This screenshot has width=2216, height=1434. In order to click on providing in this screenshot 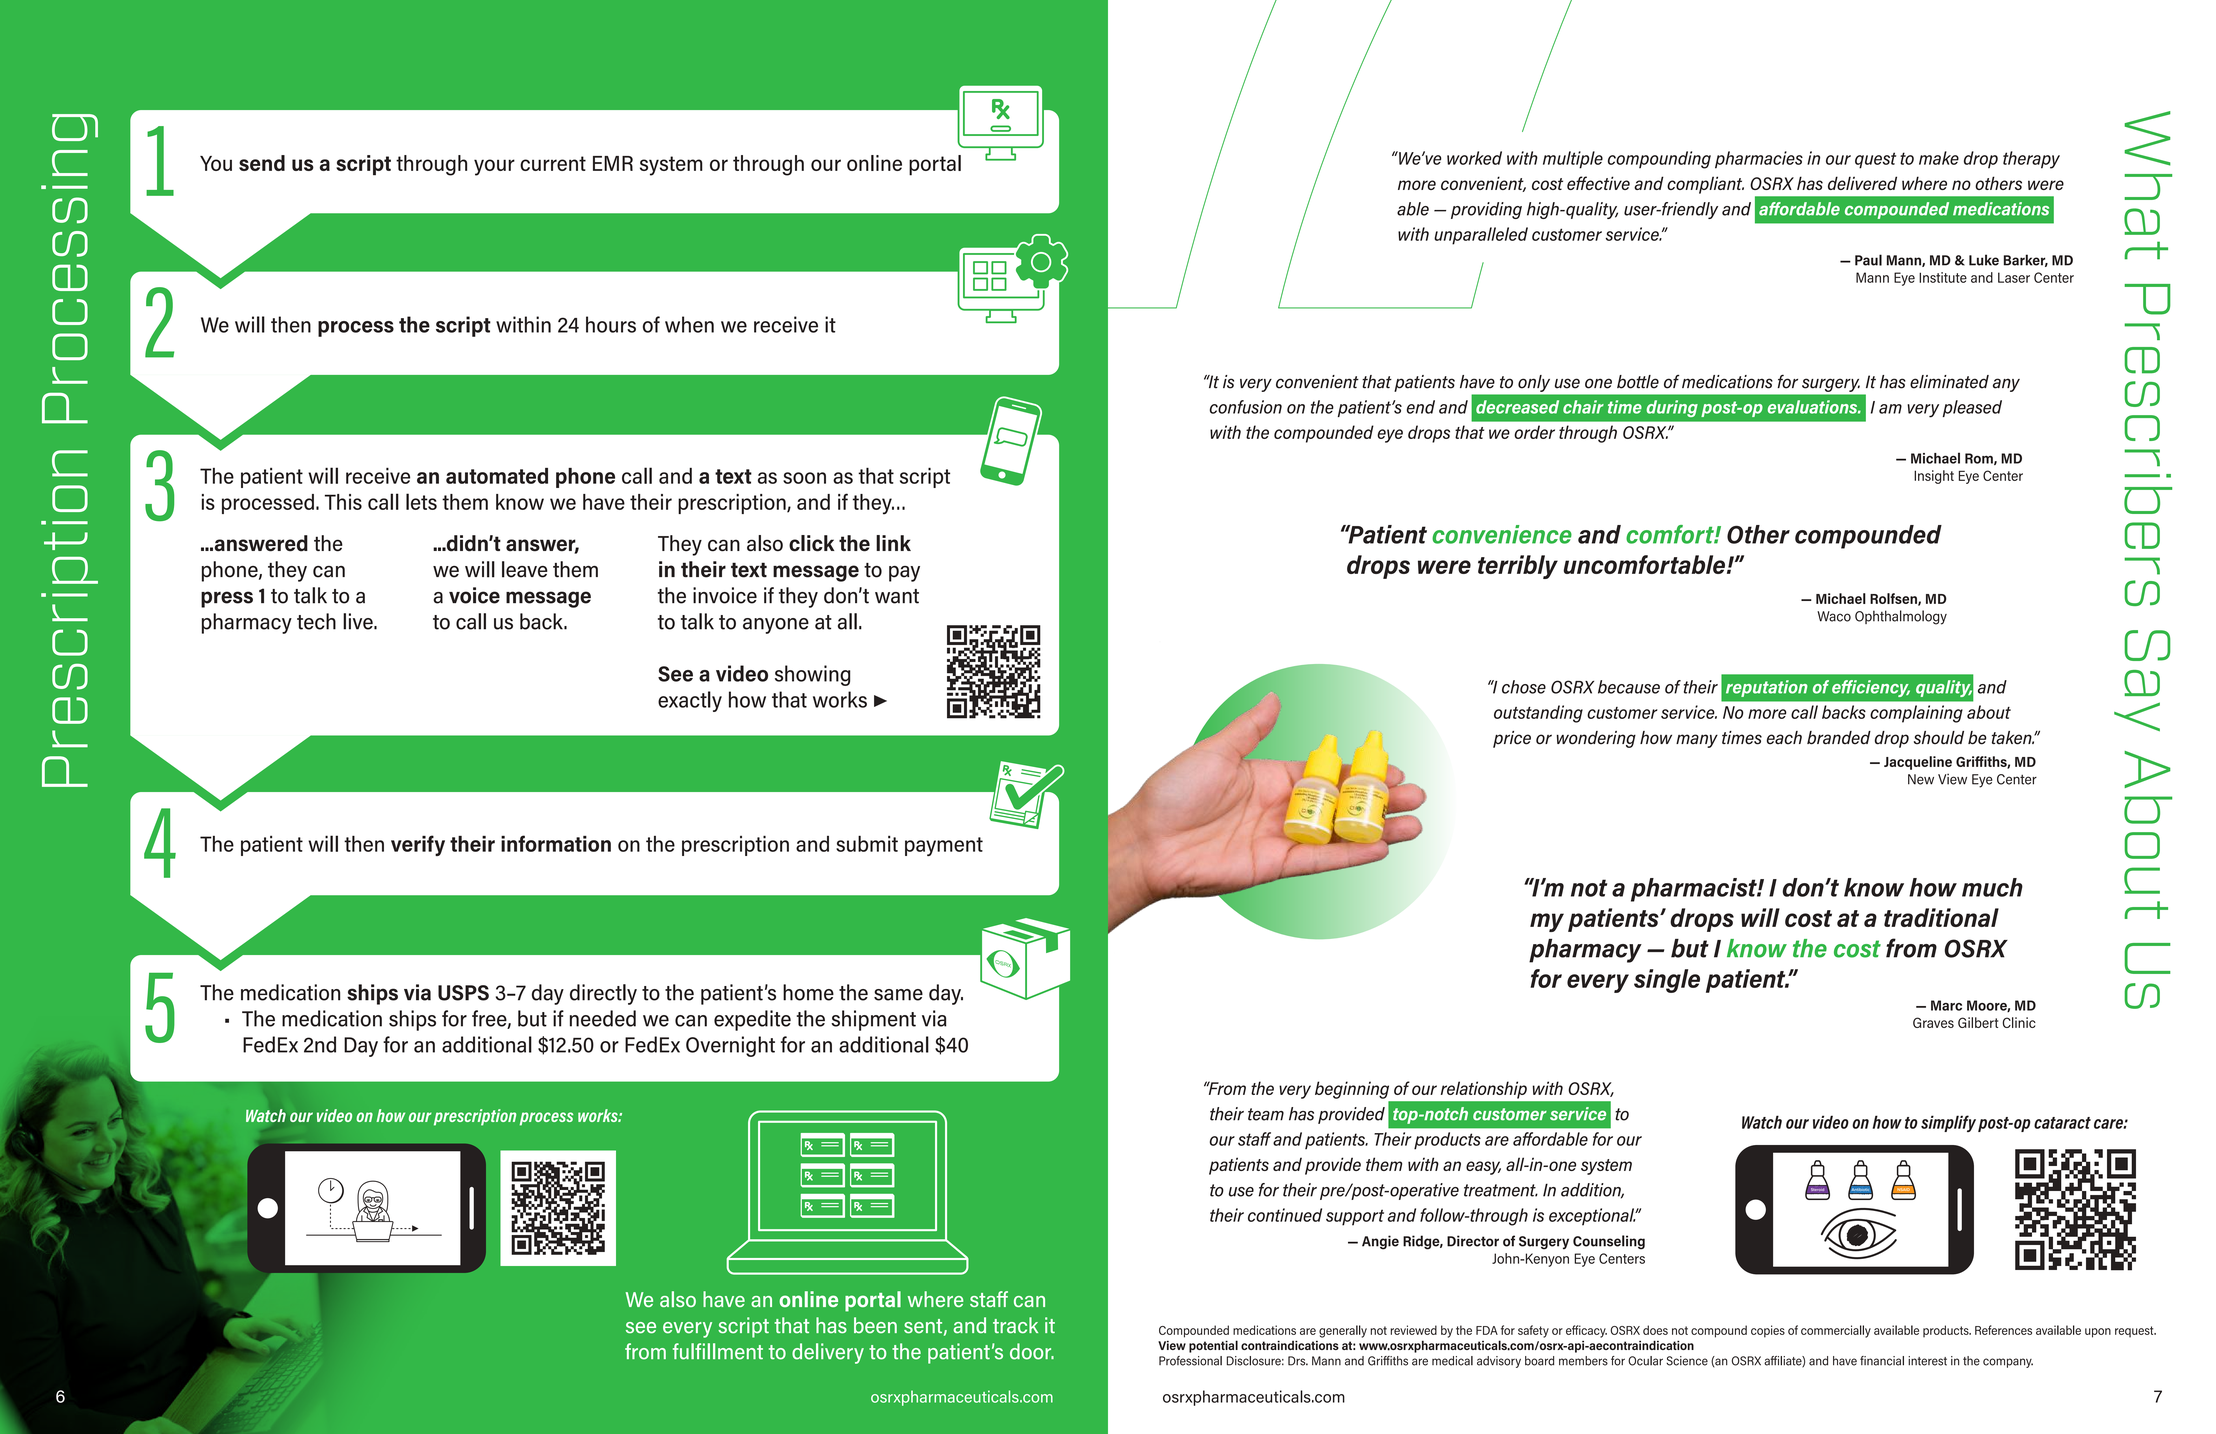, I will do `click(1486, 210)`.
